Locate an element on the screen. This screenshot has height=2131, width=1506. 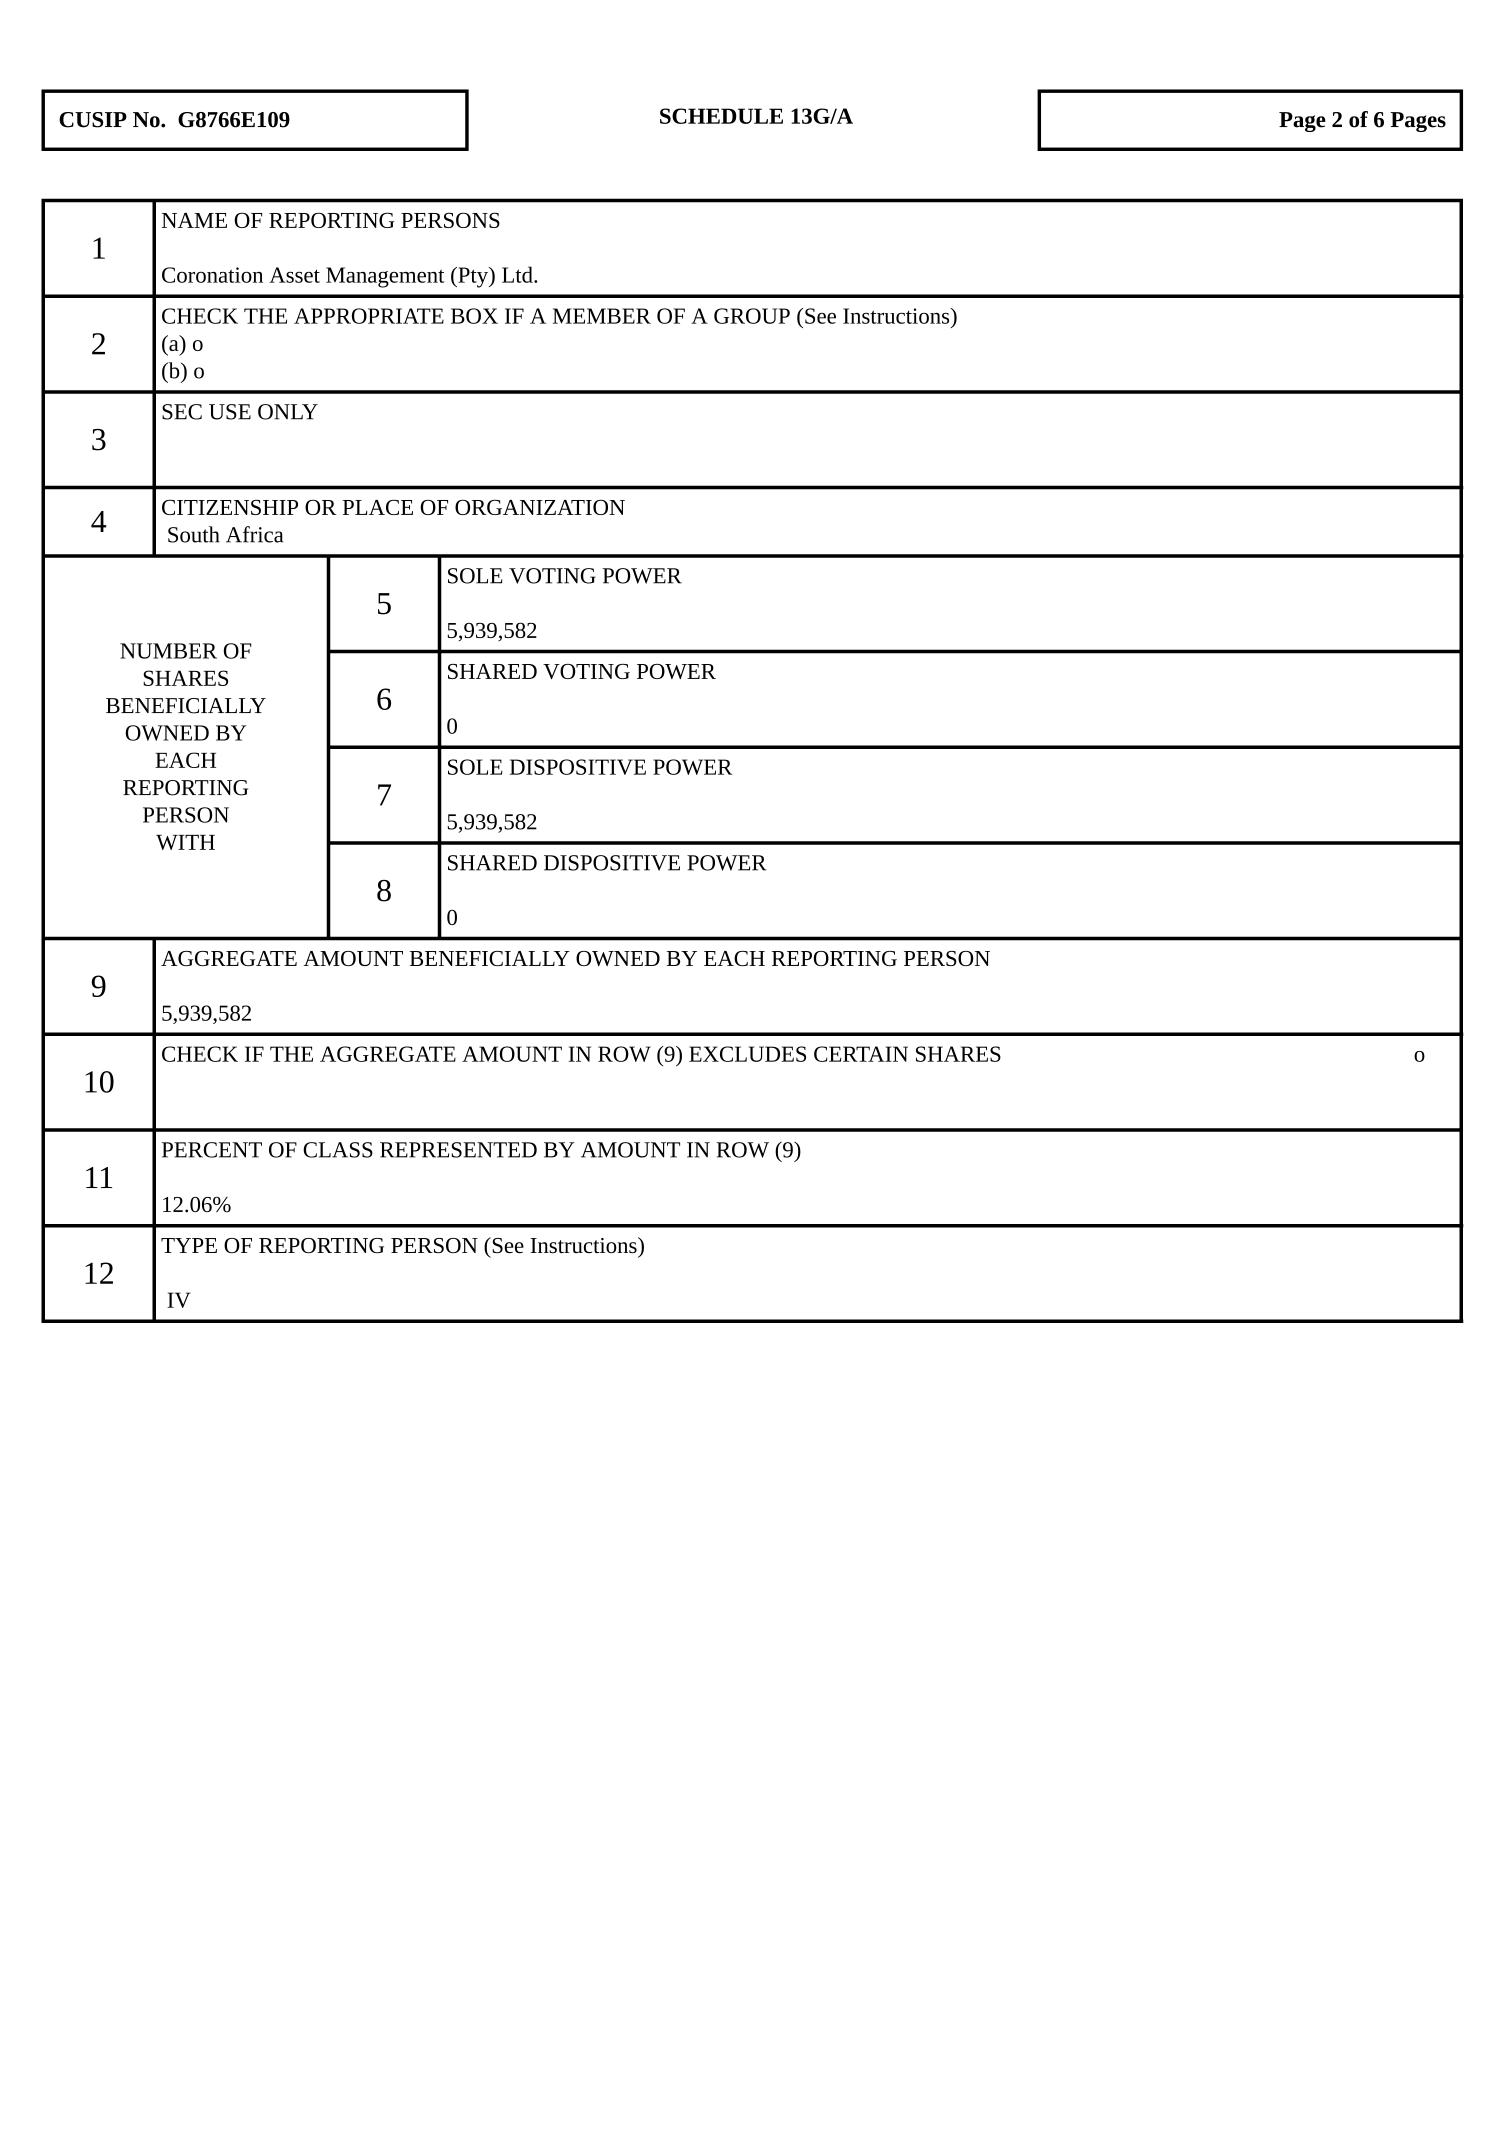
GROUP is located at coordinates (752, 316).
